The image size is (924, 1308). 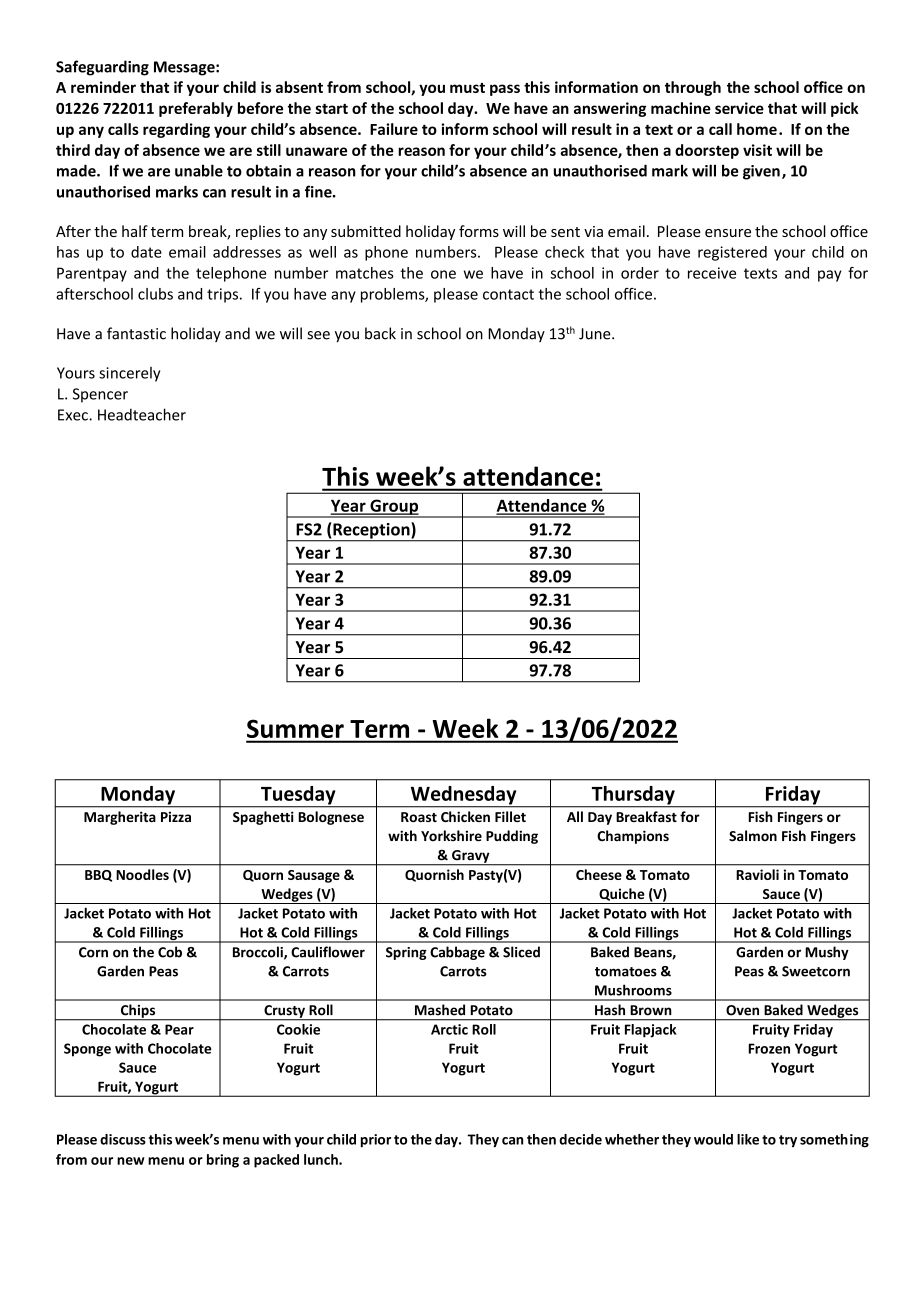 What do you see at coordinates (380, 333) in the screenshot?
I see `back` at bounding box center [380, 333].
